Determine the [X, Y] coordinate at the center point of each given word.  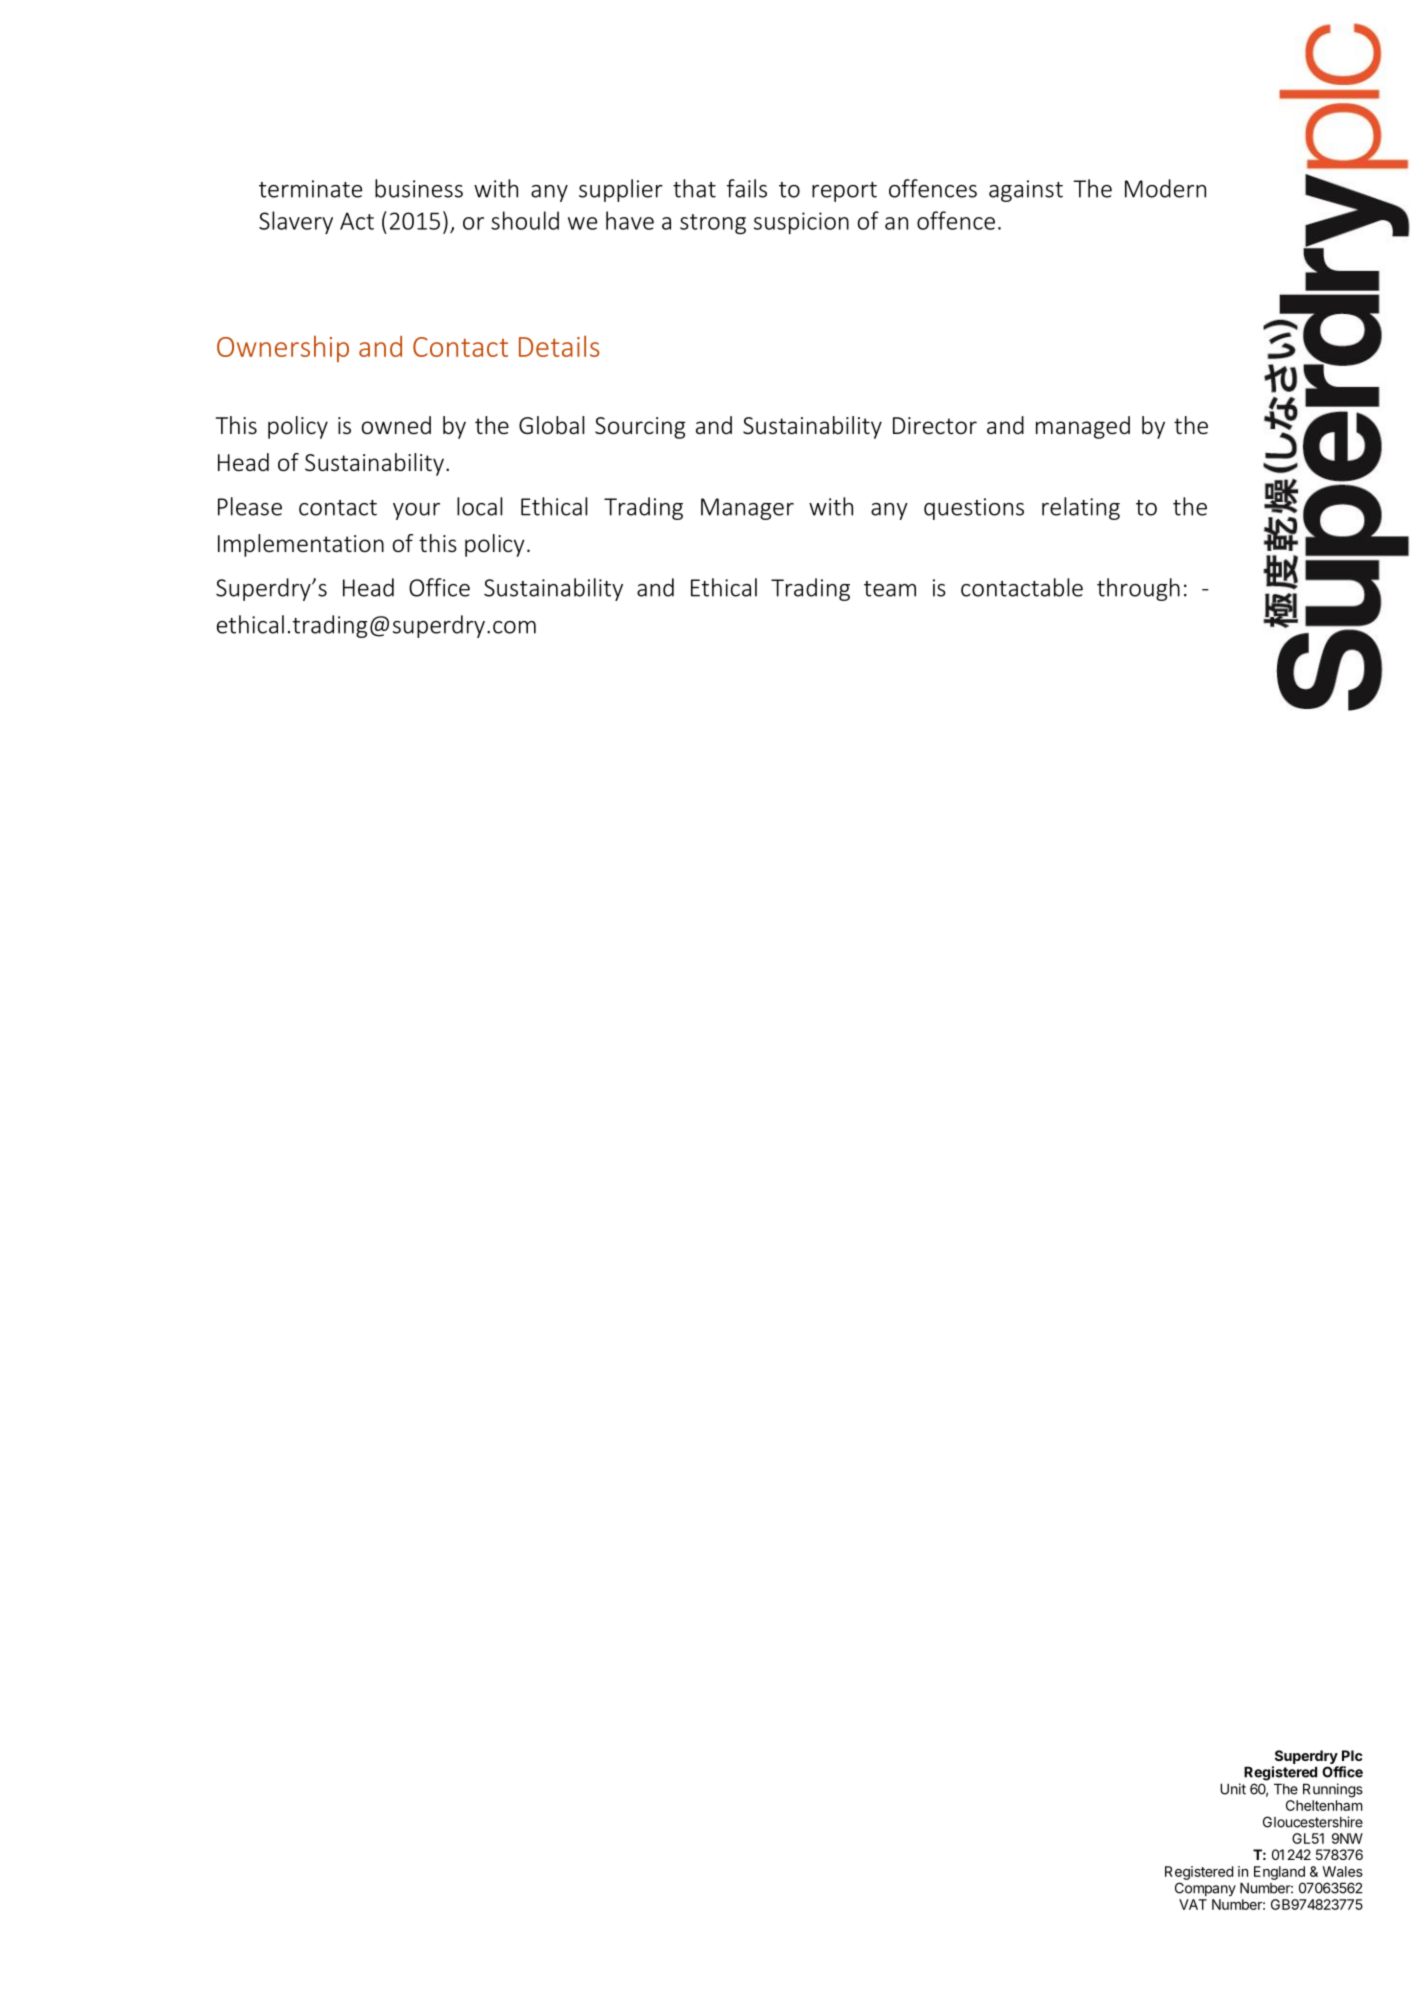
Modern [1165, 188]
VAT [1193, 1904]
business [419, 188]
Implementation [301, 545]
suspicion [801, 223]
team [890, 589]
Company [1205, 1889]
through [1138, 589]
